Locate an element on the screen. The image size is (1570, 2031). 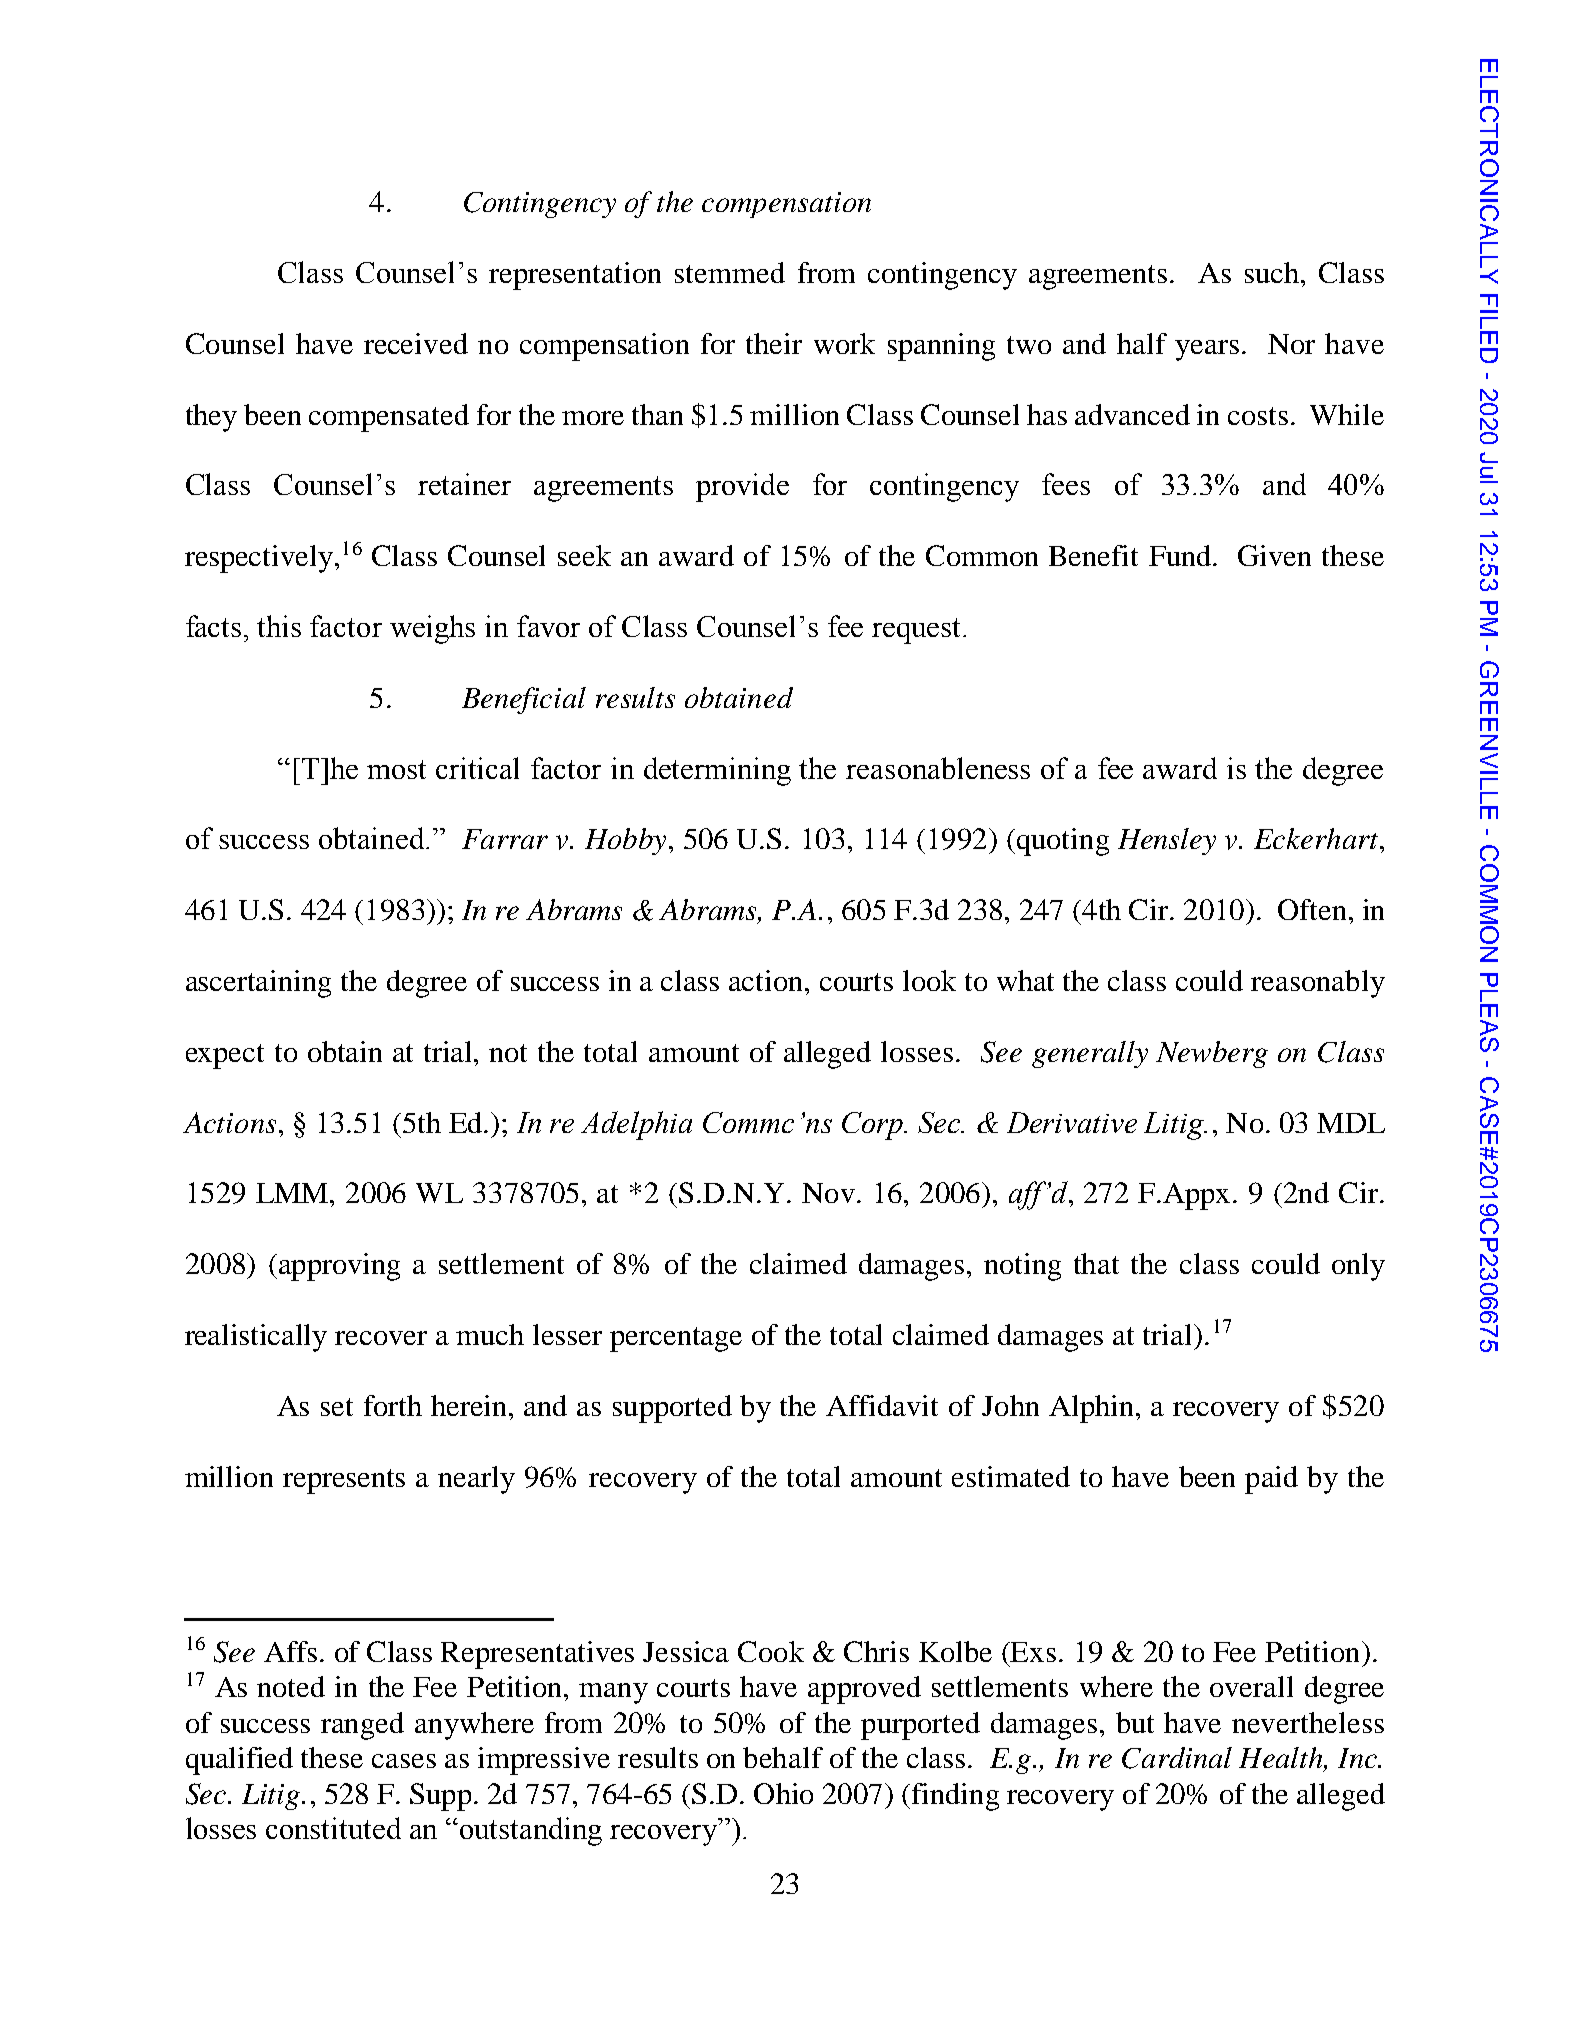
Corp is located at coordinates (873, 1126).
